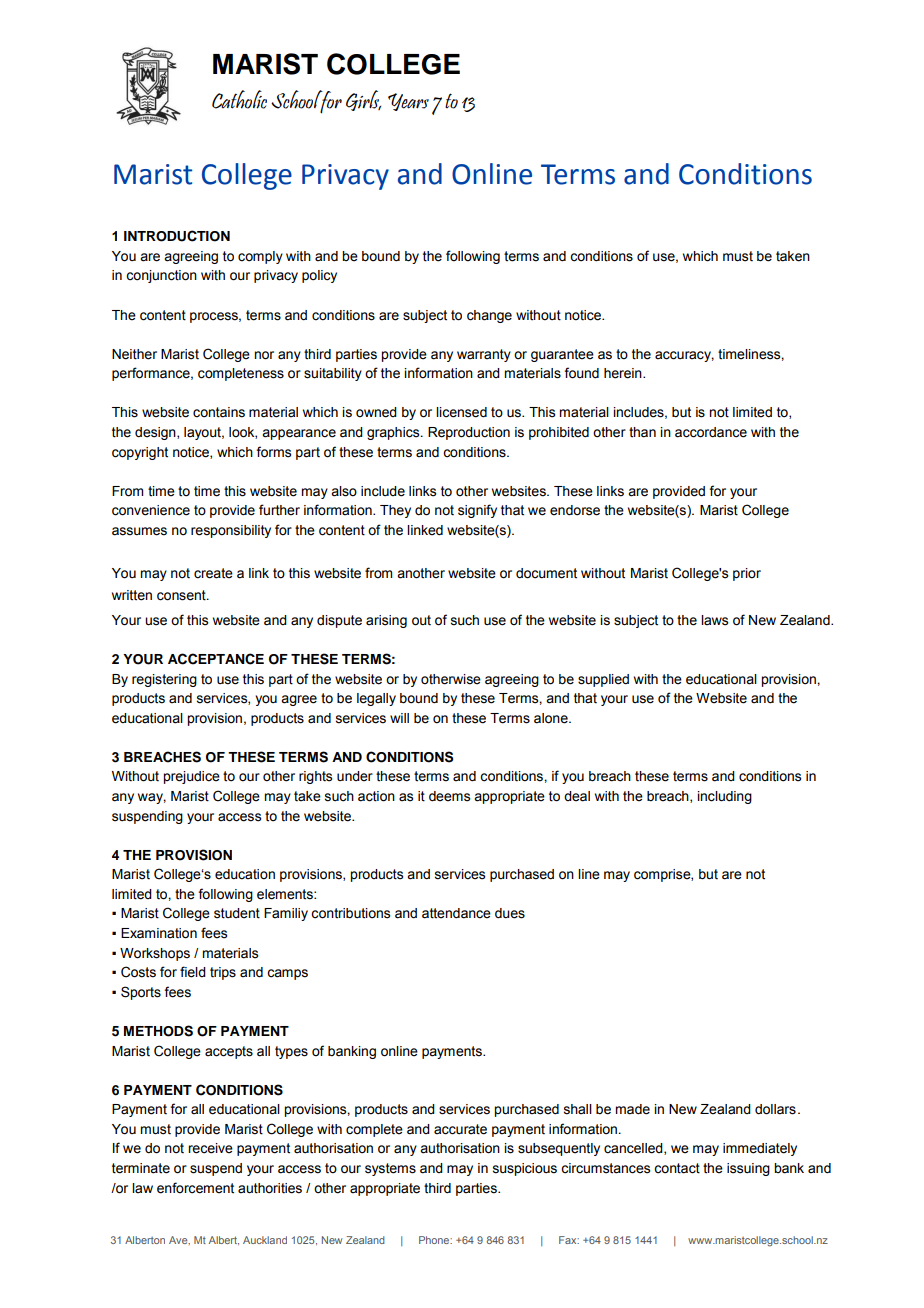  I want to click on contains, so click(219, 412).
